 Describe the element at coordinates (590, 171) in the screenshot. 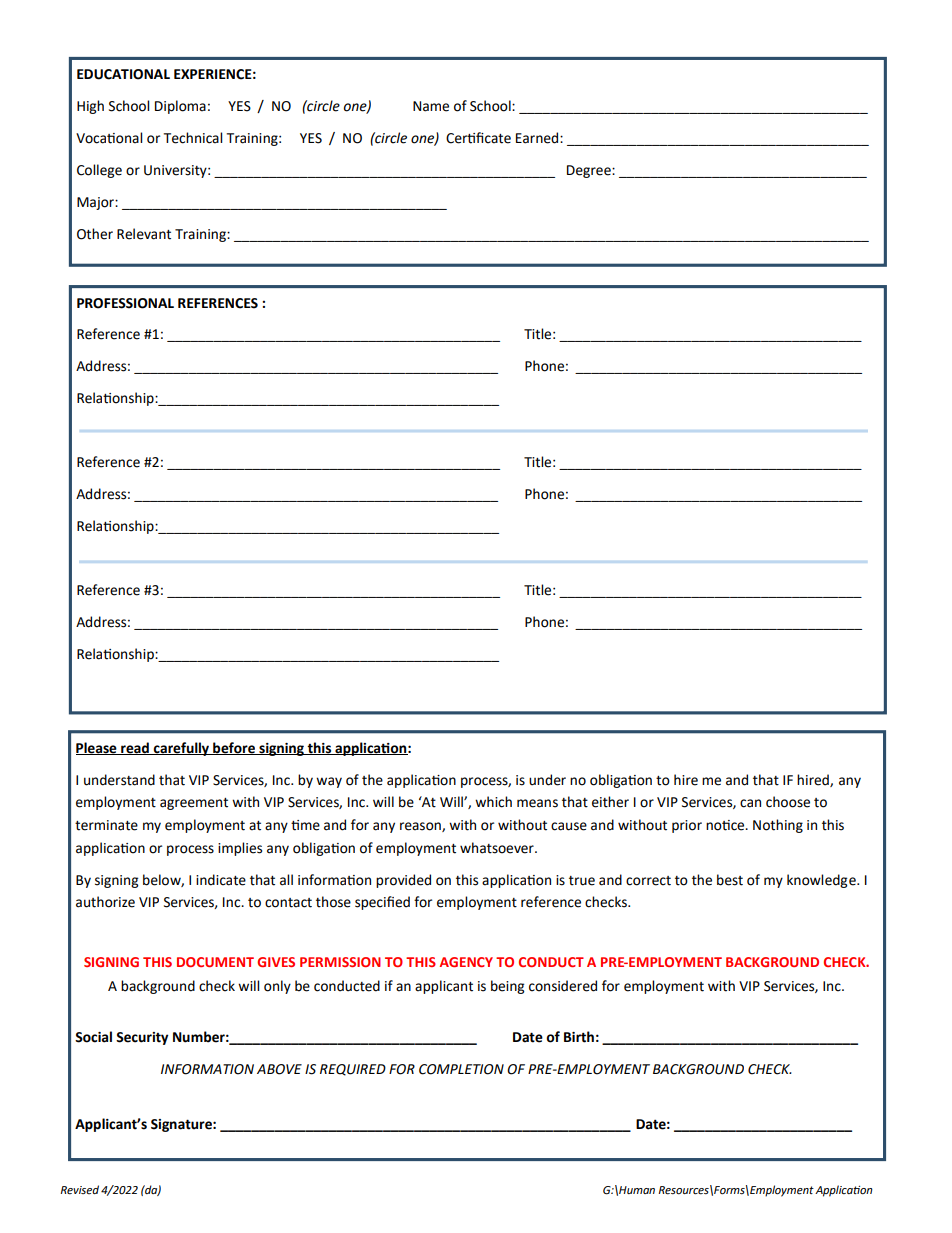

I see `Degree` at that location.
